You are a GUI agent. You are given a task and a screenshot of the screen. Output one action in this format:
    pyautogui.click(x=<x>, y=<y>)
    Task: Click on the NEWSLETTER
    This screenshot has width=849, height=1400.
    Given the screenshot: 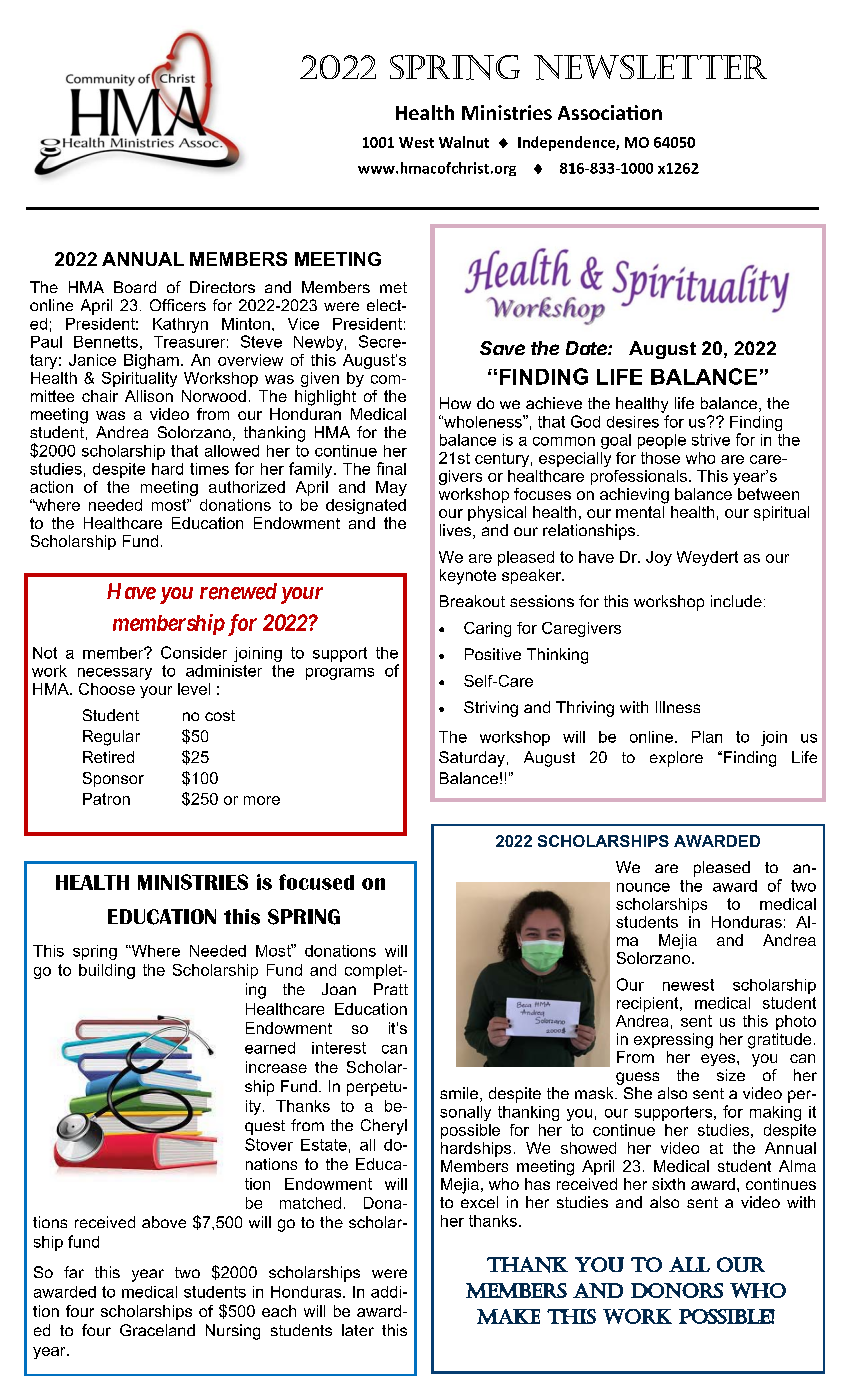 What is the action you would take?
    pyautogui.click(x=650, y=67)
